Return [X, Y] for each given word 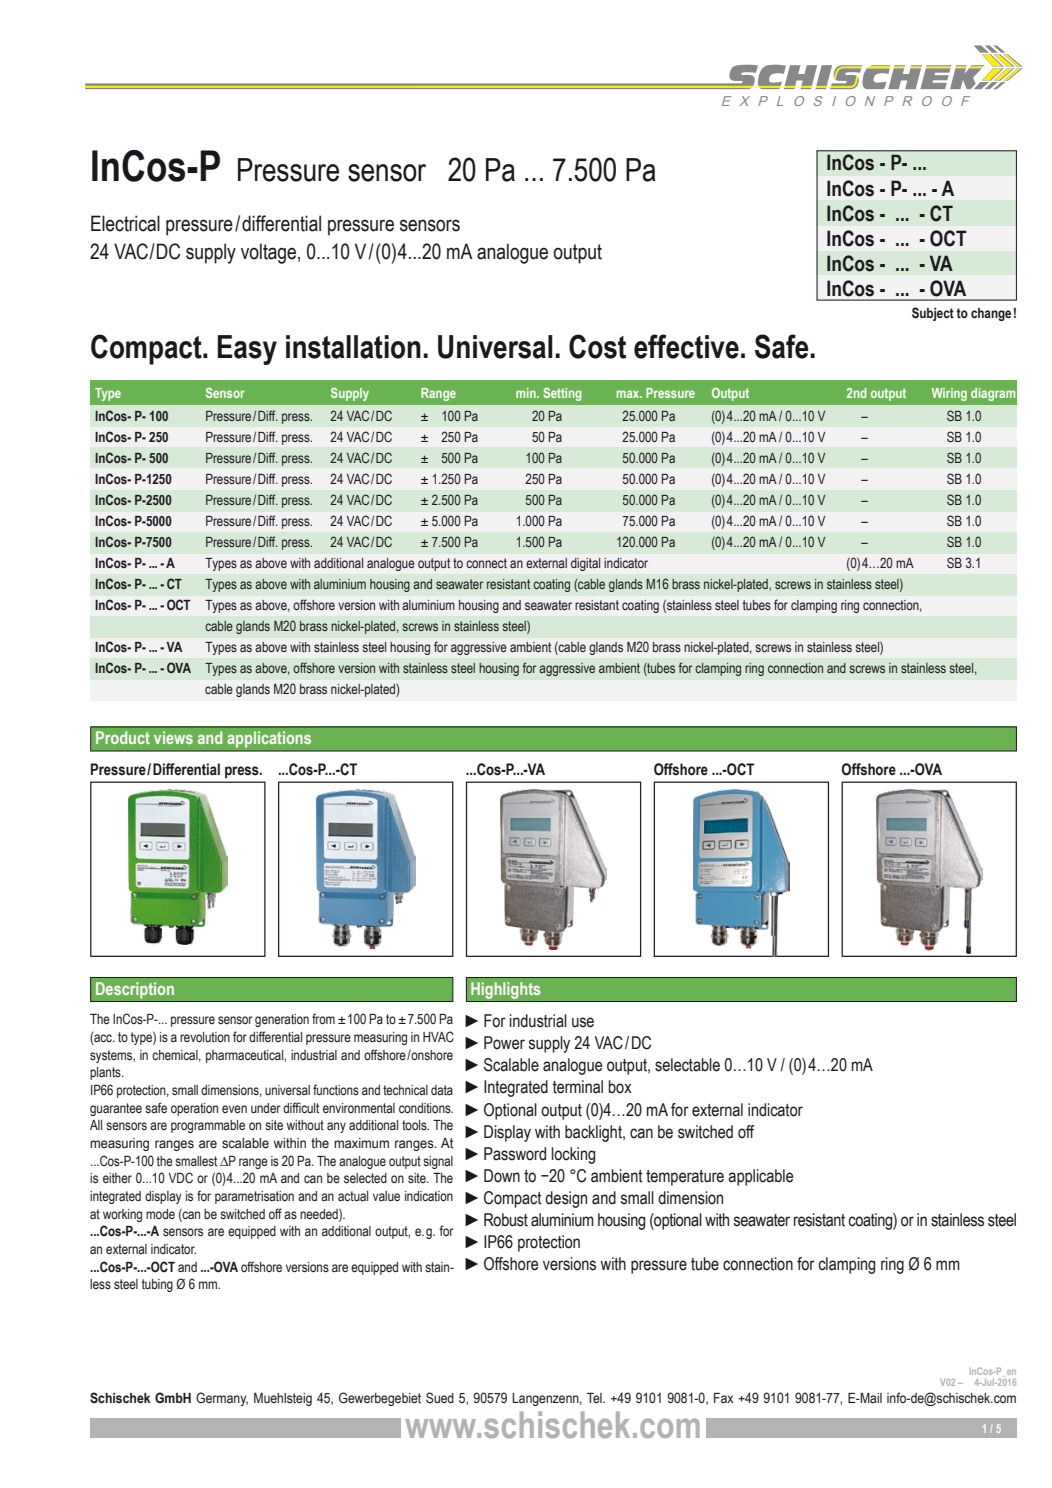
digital [585, 564]
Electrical [125, 223]
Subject [933, 314]
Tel [595, 1398]
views [173, 737]
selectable [687, 1065]
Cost [597, 346]
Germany [222, 1399]
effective [686, 346]
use [583, 1022]
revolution [205, 1037]
